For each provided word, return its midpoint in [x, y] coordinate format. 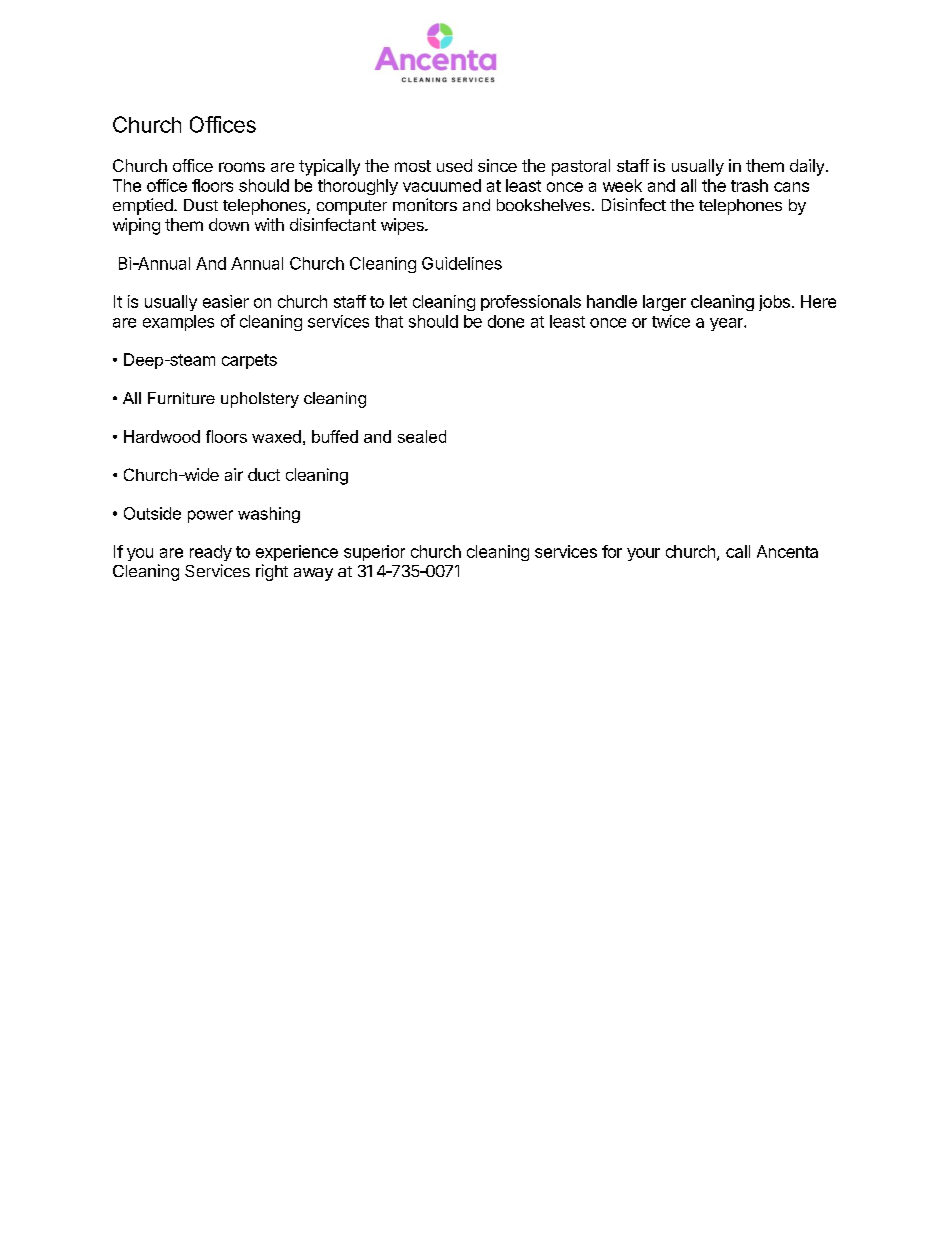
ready [211, 553]
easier [226, 301]
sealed [422, 436]
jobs [774, 303]
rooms [242, 167]
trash [749, 185]
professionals [531, 303]
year [727, 324]
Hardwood [162, 436]
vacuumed [442, 185]
